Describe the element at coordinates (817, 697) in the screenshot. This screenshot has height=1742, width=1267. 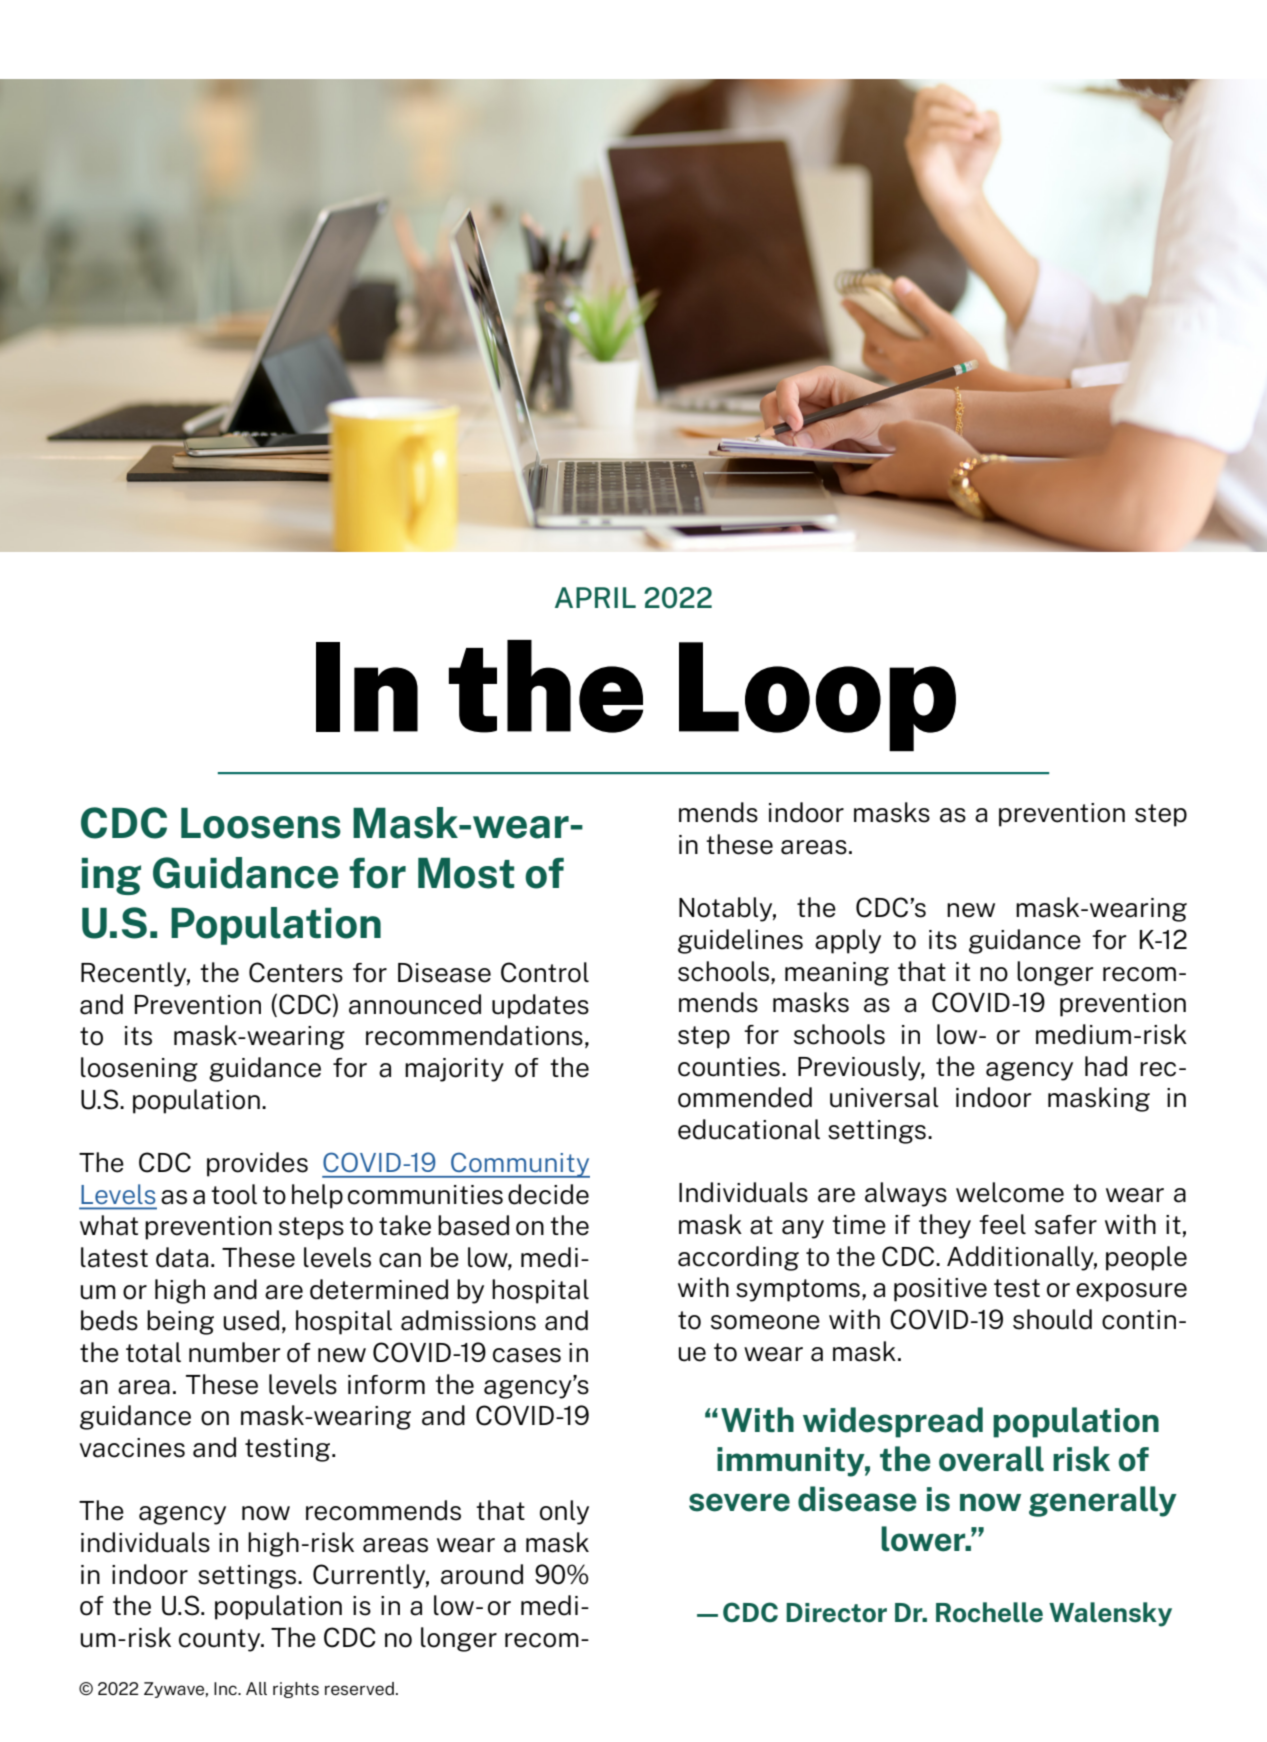
I see `Loop` at that location.
